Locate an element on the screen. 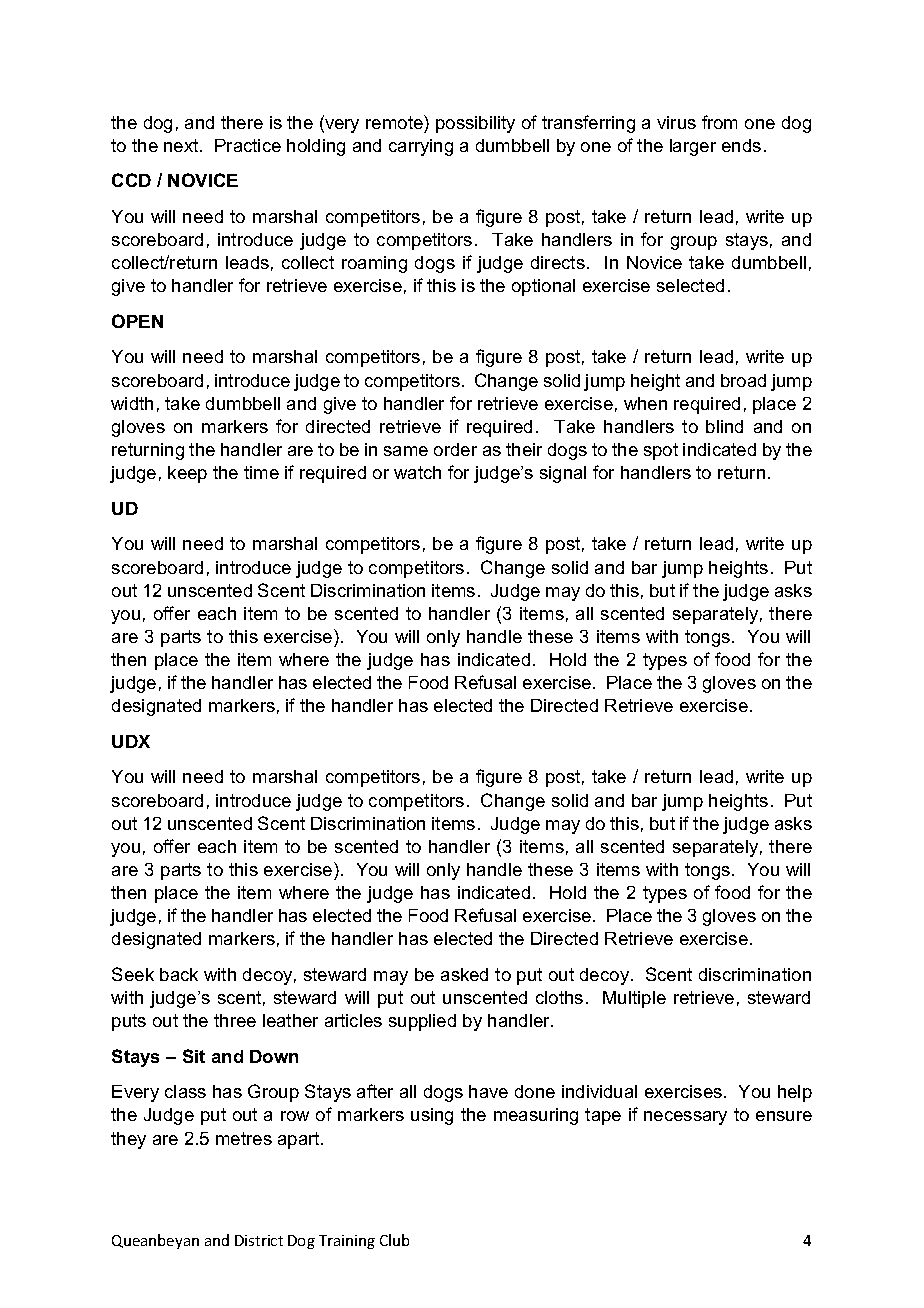  larger is located at coordinates (693, 147).
